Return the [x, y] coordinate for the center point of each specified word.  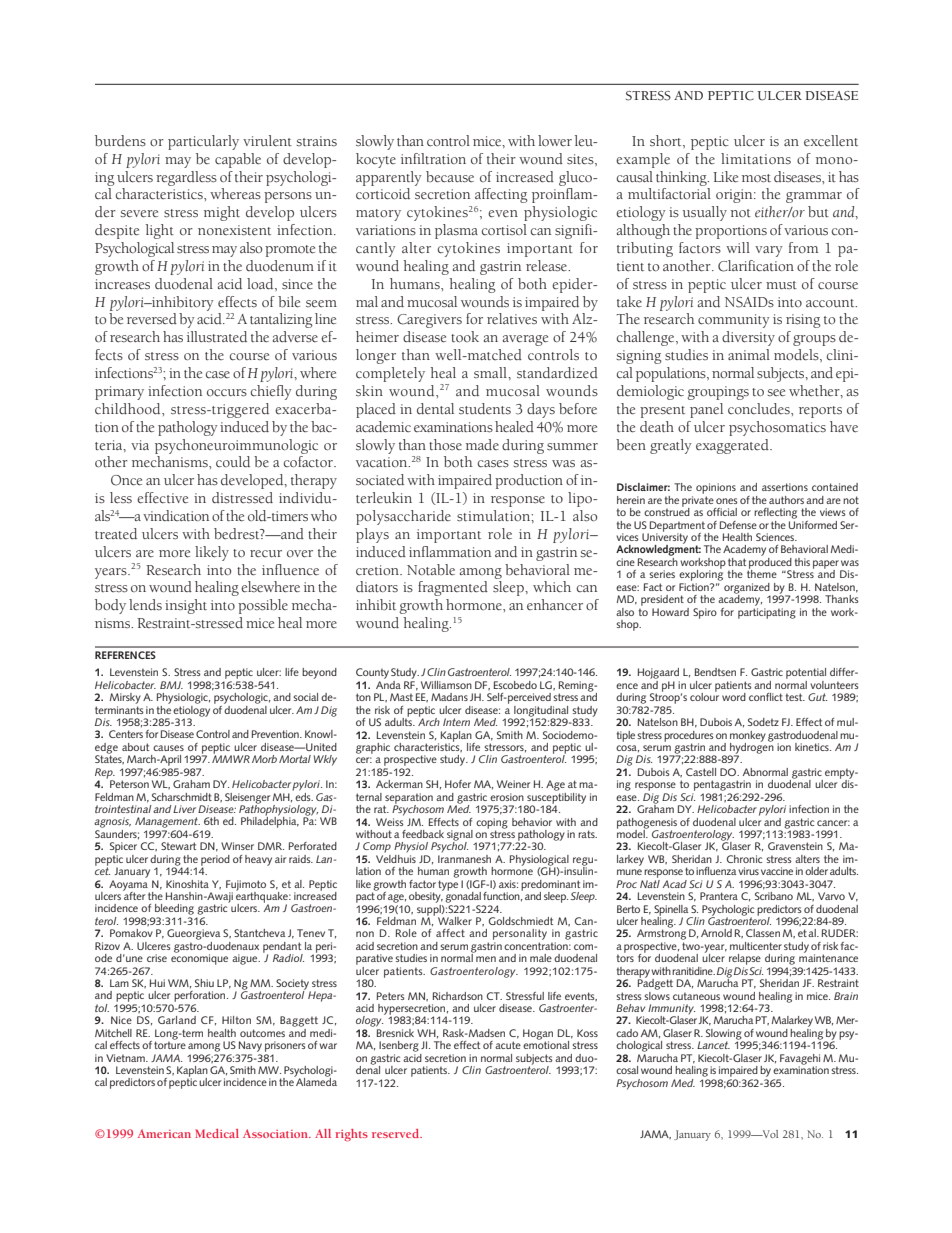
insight [186, 606]
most [756, 178]
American [164, 1133]
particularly [203, 142]
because [450, 177]
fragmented [453, 588]
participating [767, 613]
